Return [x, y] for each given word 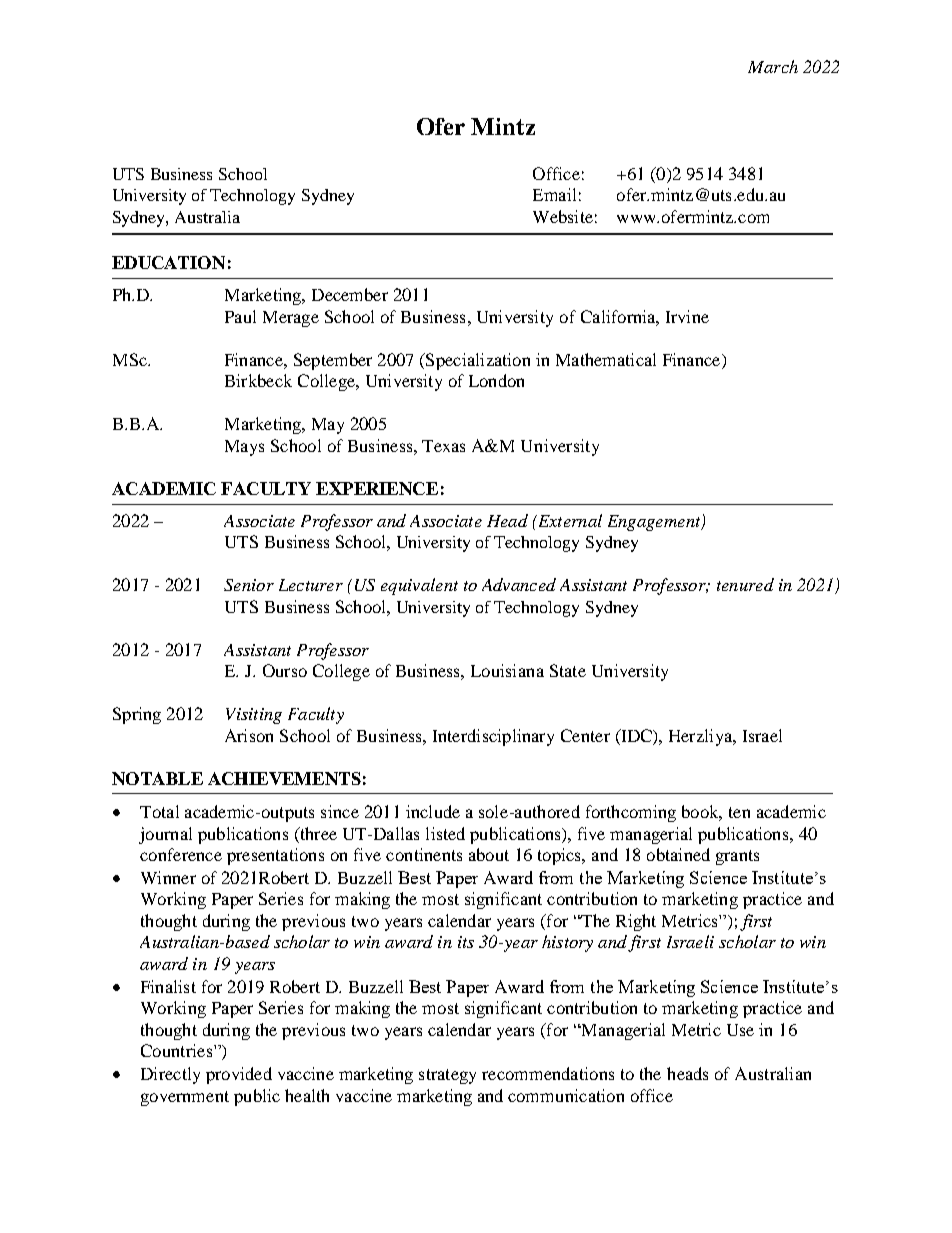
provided [239, 1075]
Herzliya [702, 737]
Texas [443, 446]
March [773, 66]
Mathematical [606, 359]
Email [554, 194]
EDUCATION [168, 262]
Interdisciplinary [493, 737]
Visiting [254, 716]
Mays [244, 448]
